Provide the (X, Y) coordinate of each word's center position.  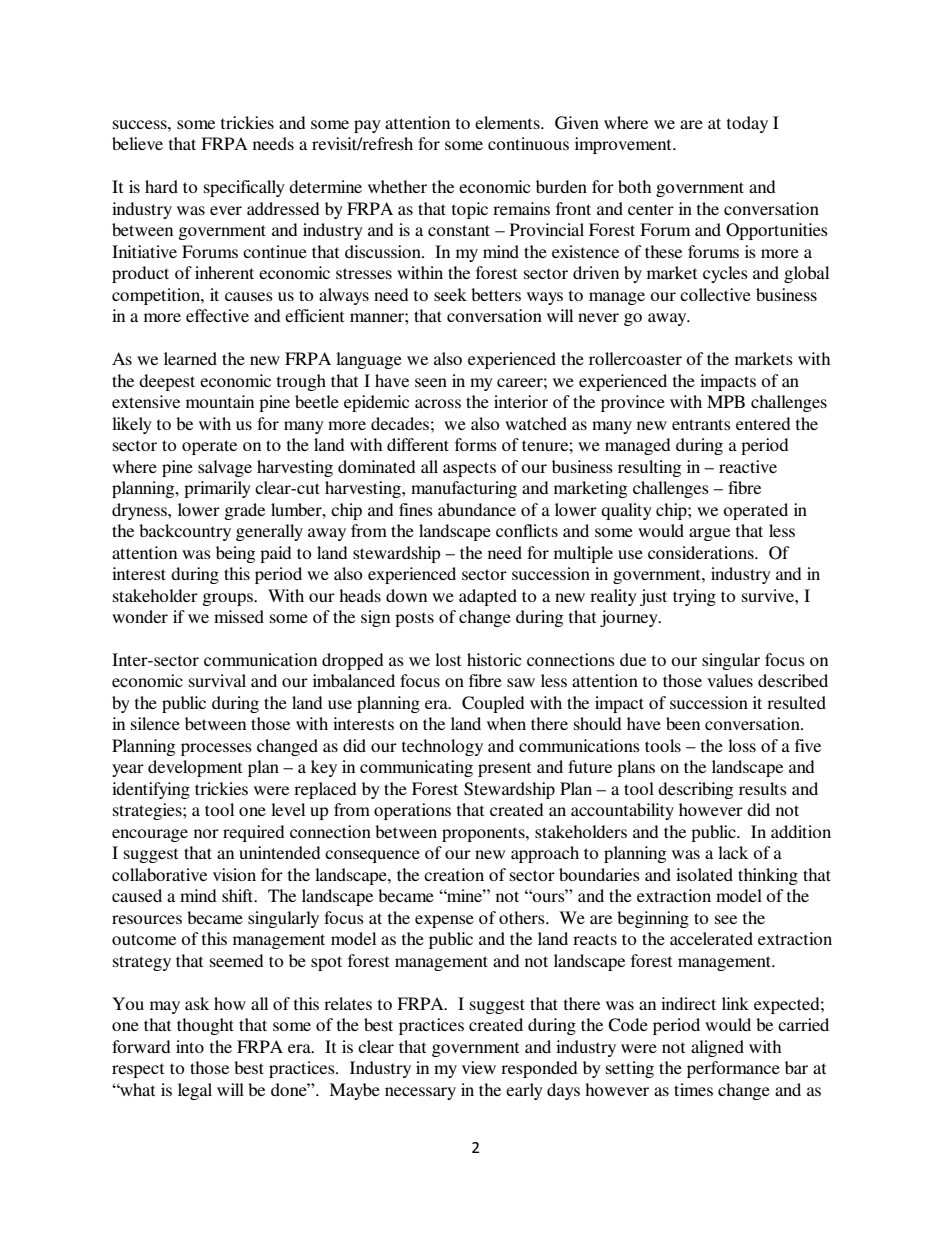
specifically (244, 188)
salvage (225, 468)
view (479, 1067)
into (190, 1046)
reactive (748, 466)
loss (742, 745)
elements (508, 122)
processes (216, 749)
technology (442, 747)
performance (733, 1069)
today (747, 124)
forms (476, 444)
